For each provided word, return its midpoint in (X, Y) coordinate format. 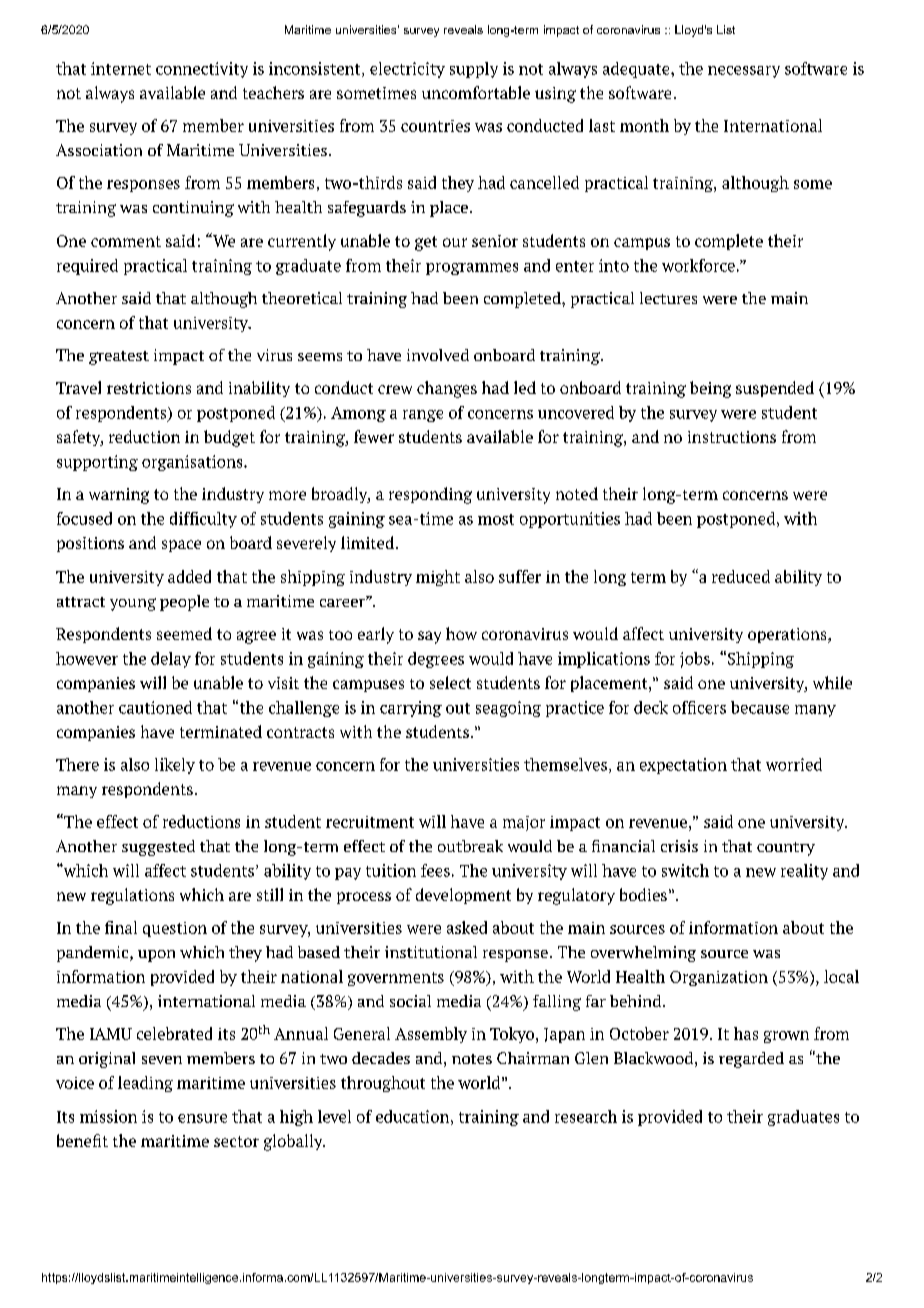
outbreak (470, 846)
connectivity (202, 70)
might (438, 578)
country (786, 849)
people (184, 603)
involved (438, 355)
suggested (158, 848)
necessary (744, 72)
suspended (775, 389)
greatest (119, 358)
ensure (202, 1118)
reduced (741, 576)
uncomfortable (476, 92)
